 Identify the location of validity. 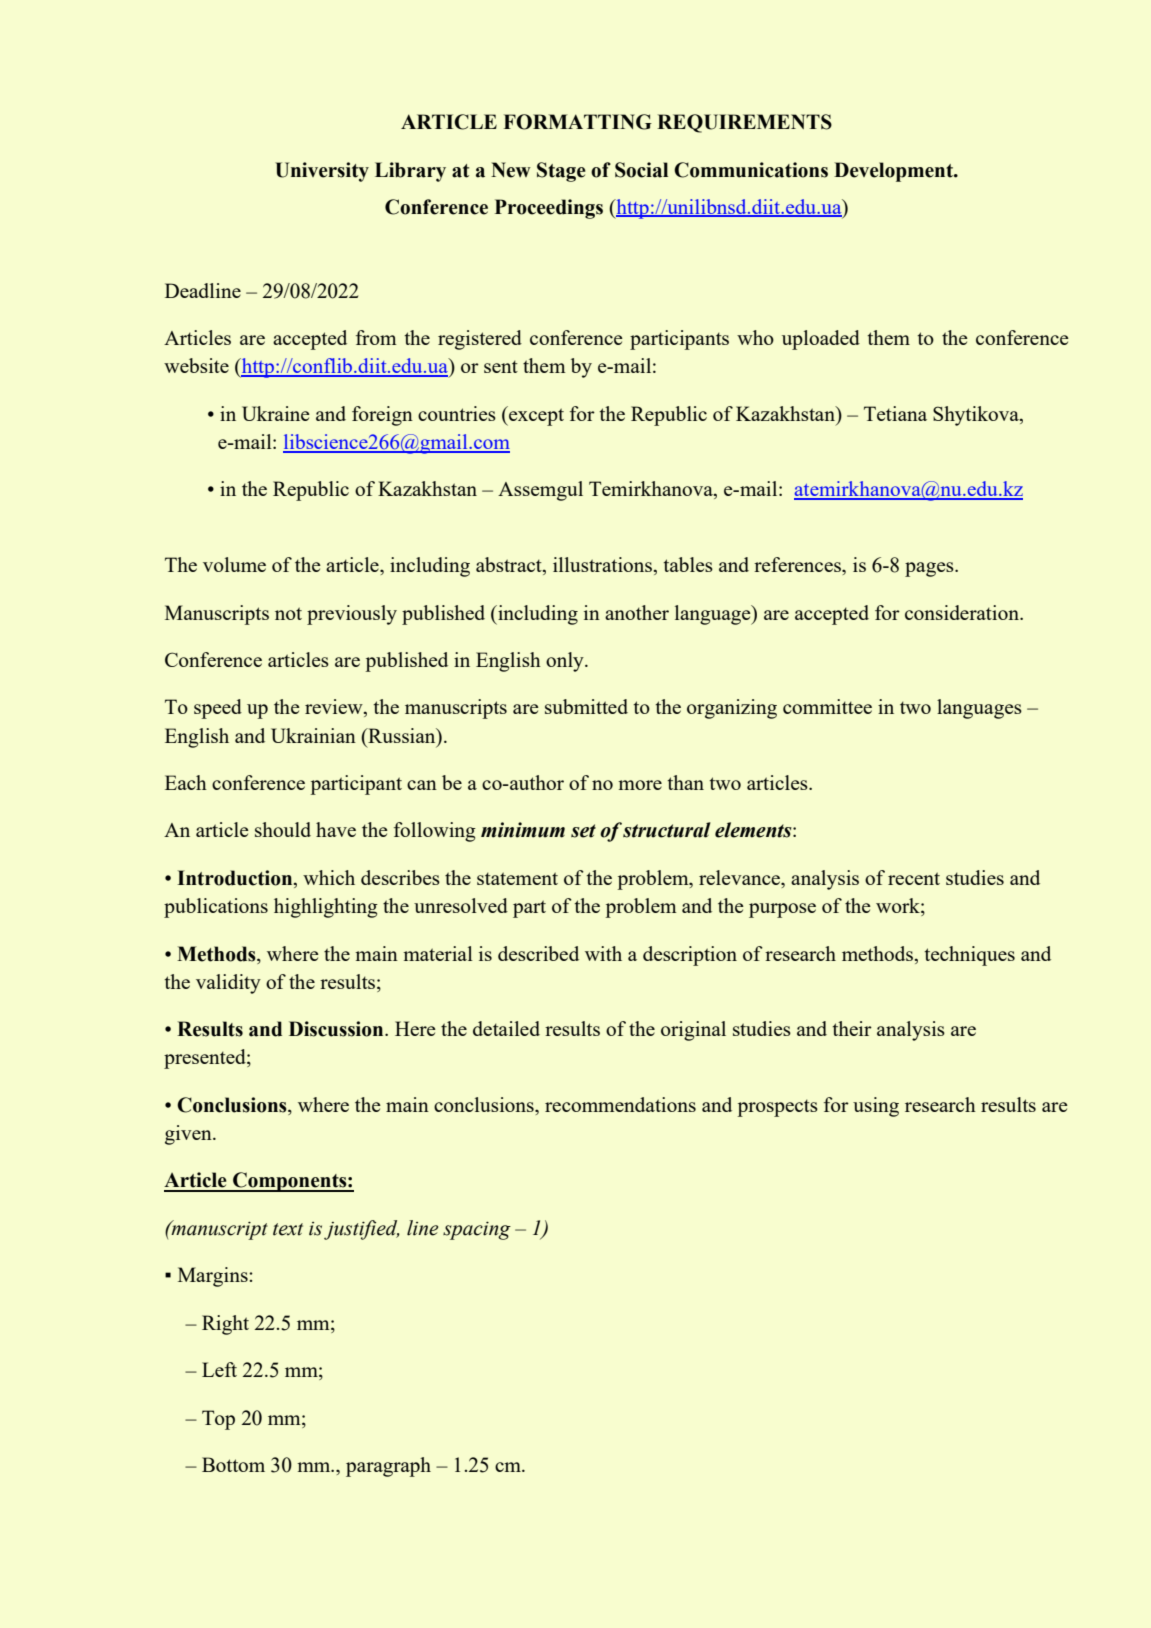
(228, 984).
